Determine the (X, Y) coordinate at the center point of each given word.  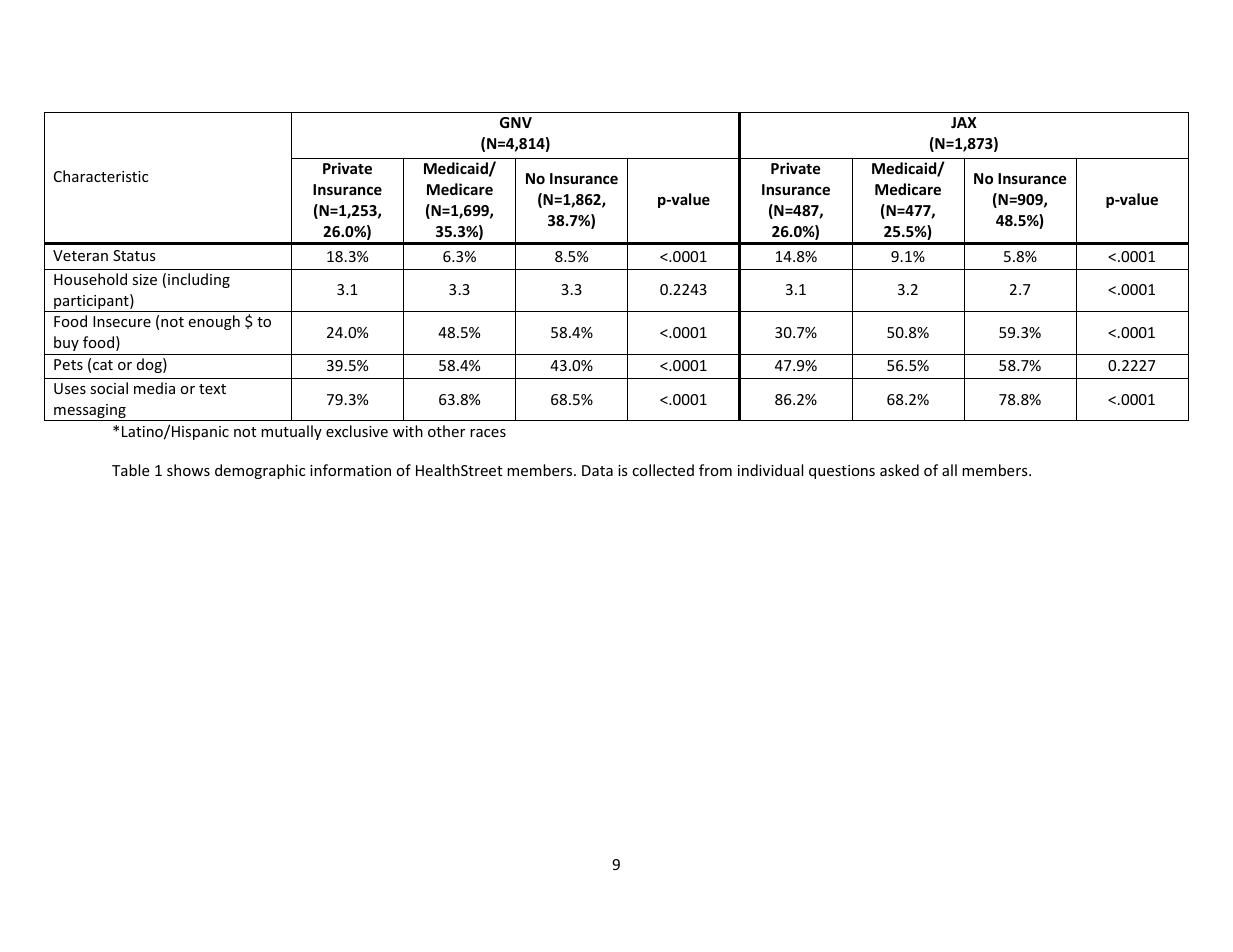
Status (134, 255)
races (488, 433)
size (144, 279)
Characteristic (101, 176)
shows (188, 470)
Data (597, 470)
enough (214, 322)
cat (103, 365)
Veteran (80, 255)
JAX (964, 122)
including (199, 280)
